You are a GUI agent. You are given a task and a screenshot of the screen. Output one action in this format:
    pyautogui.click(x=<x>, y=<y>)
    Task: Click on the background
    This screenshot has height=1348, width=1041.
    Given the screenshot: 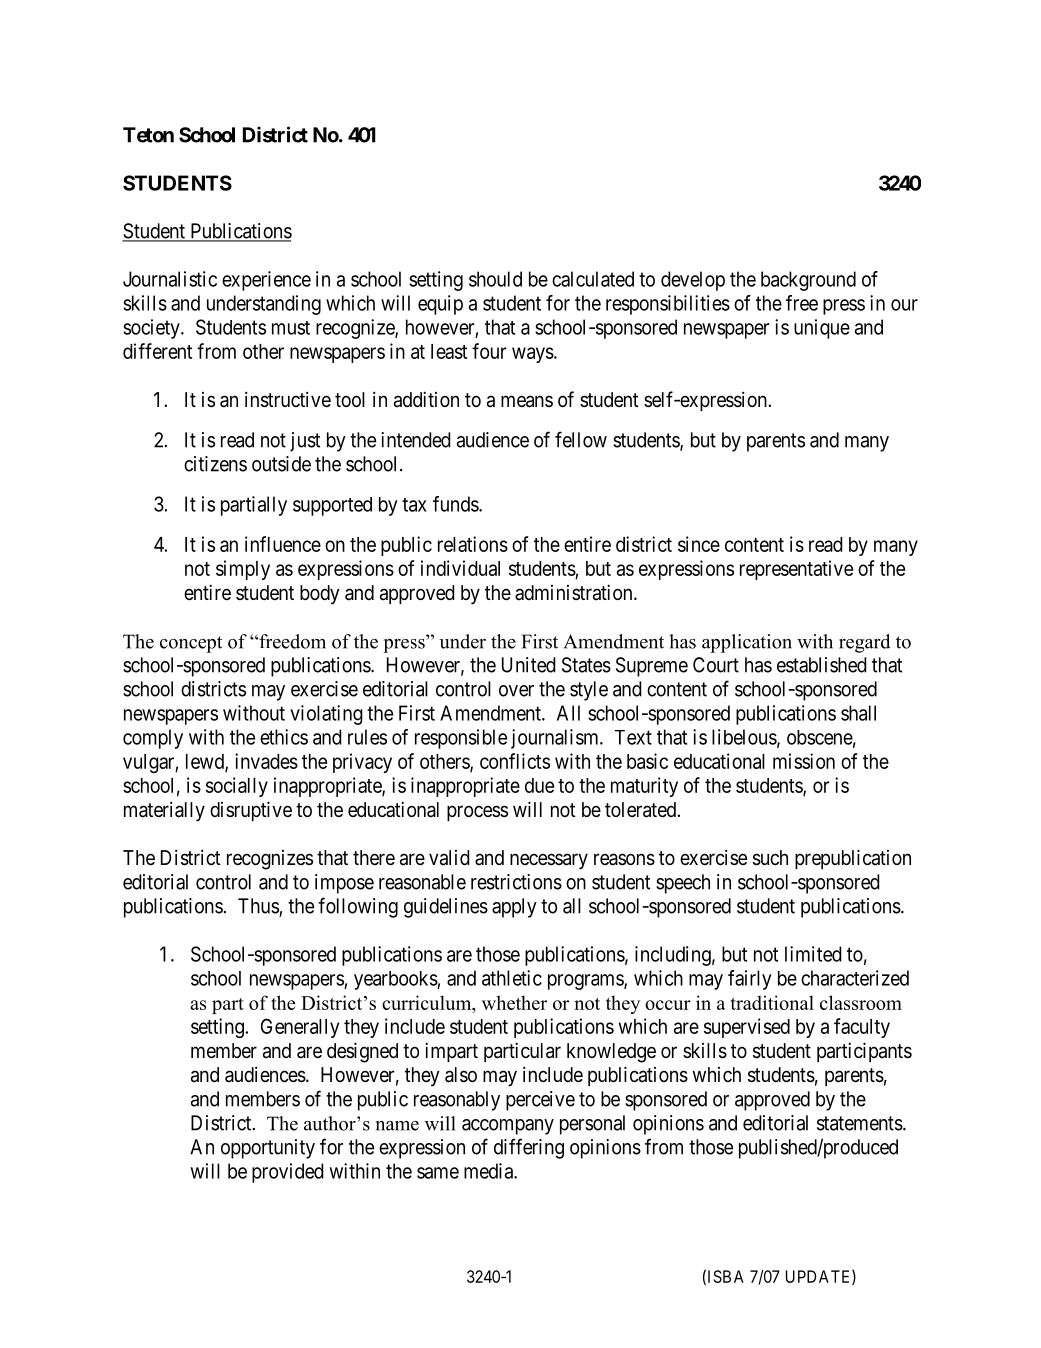 What is the action you would take?
    pyautogui.click(x=808, y=281)
